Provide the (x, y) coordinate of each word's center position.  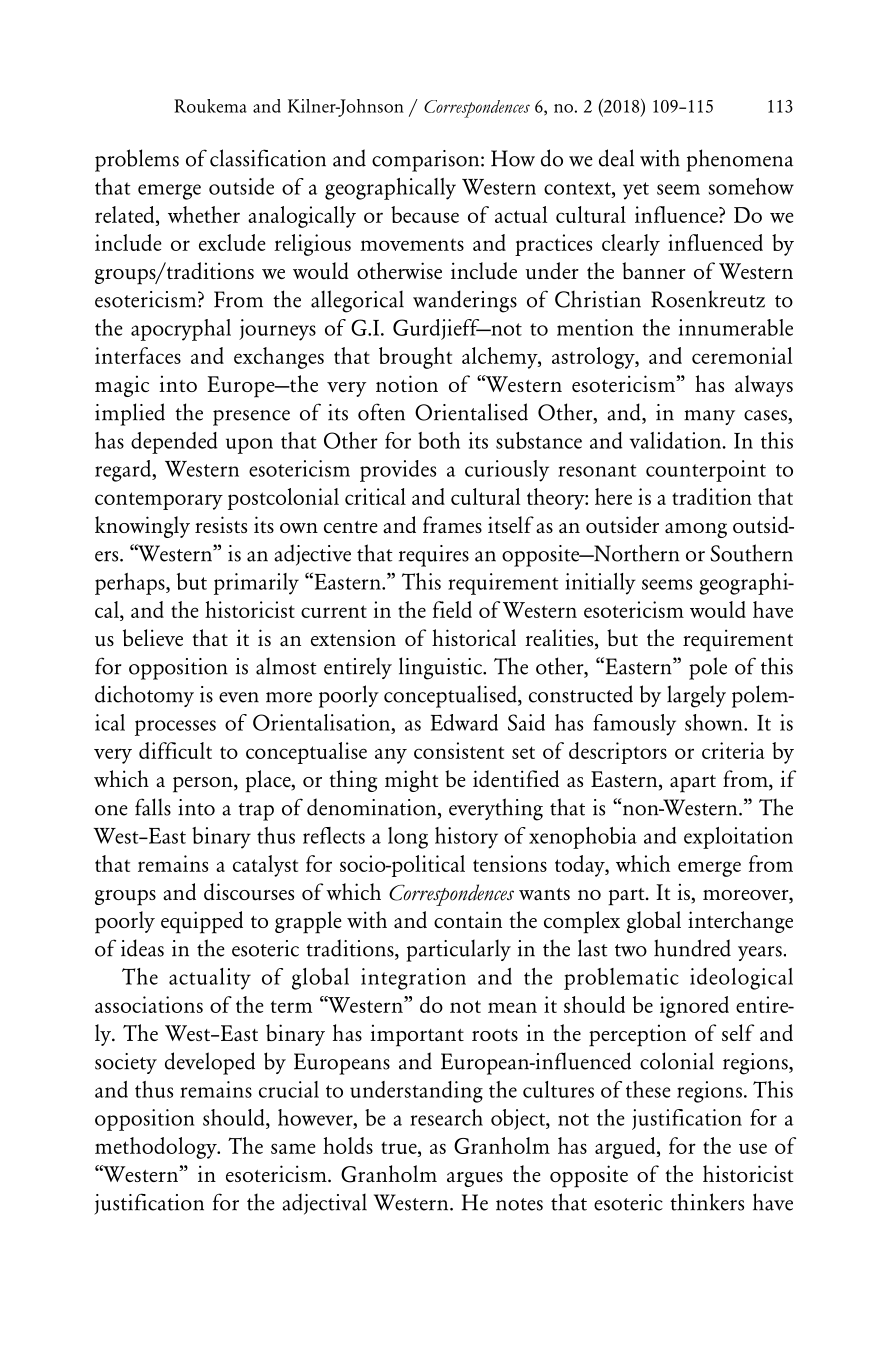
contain (468, 920)
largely (696, 696)
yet (636, 191)
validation (676, 440)
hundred (692, 948)
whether (204, 214)
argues (475, 1179)
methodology (157, 1148)
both (439, 440)
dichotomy (144, 696)
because (425, 214)
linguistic (441, 668)
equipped (202, 922)
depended (174, 443)
